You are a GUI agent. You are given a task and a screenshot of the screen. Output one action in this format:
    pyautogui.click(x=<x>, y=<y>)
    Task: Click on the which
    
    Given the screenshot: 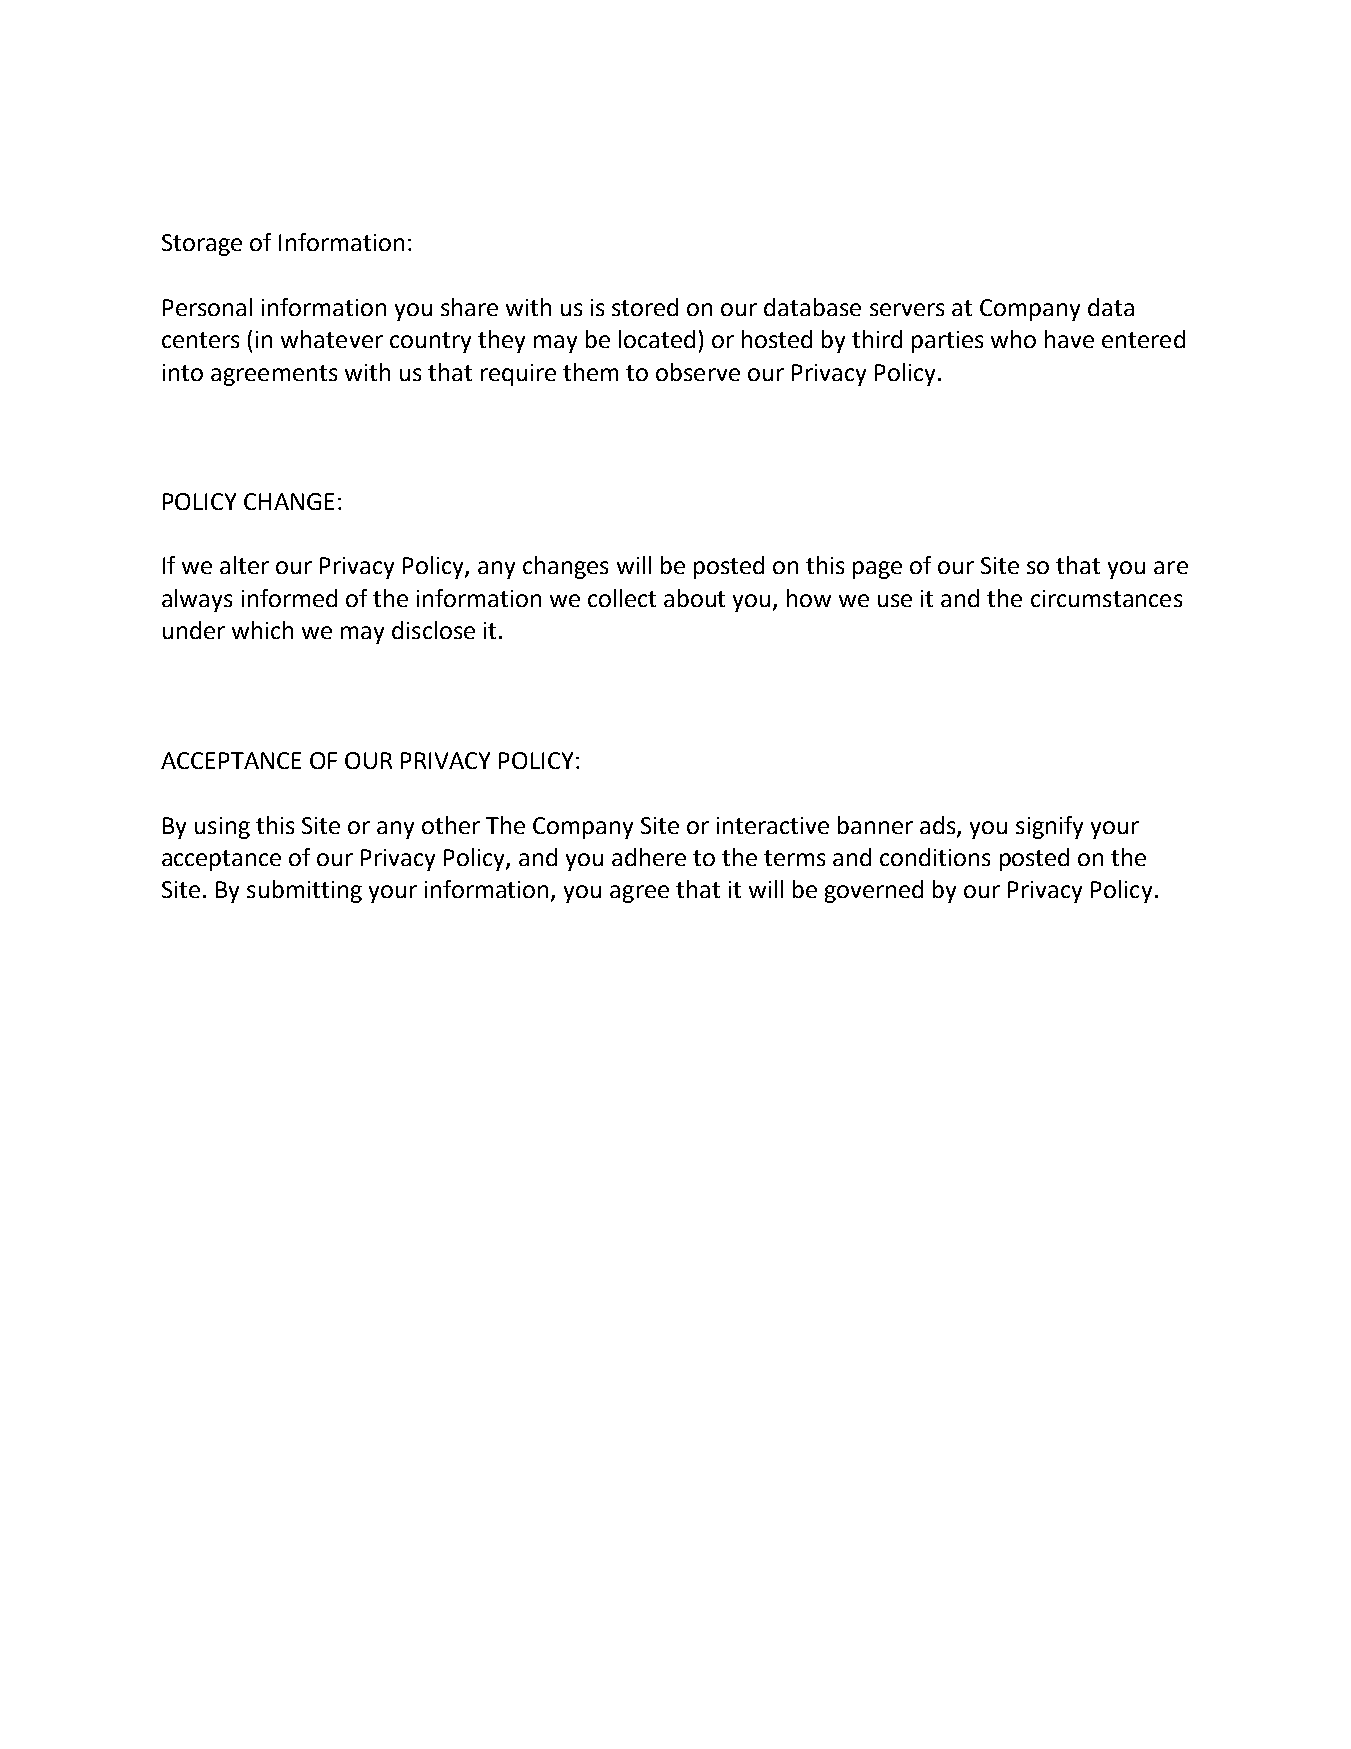 What is the action you would take?
    pyautogui.click(x=262, y=630)
